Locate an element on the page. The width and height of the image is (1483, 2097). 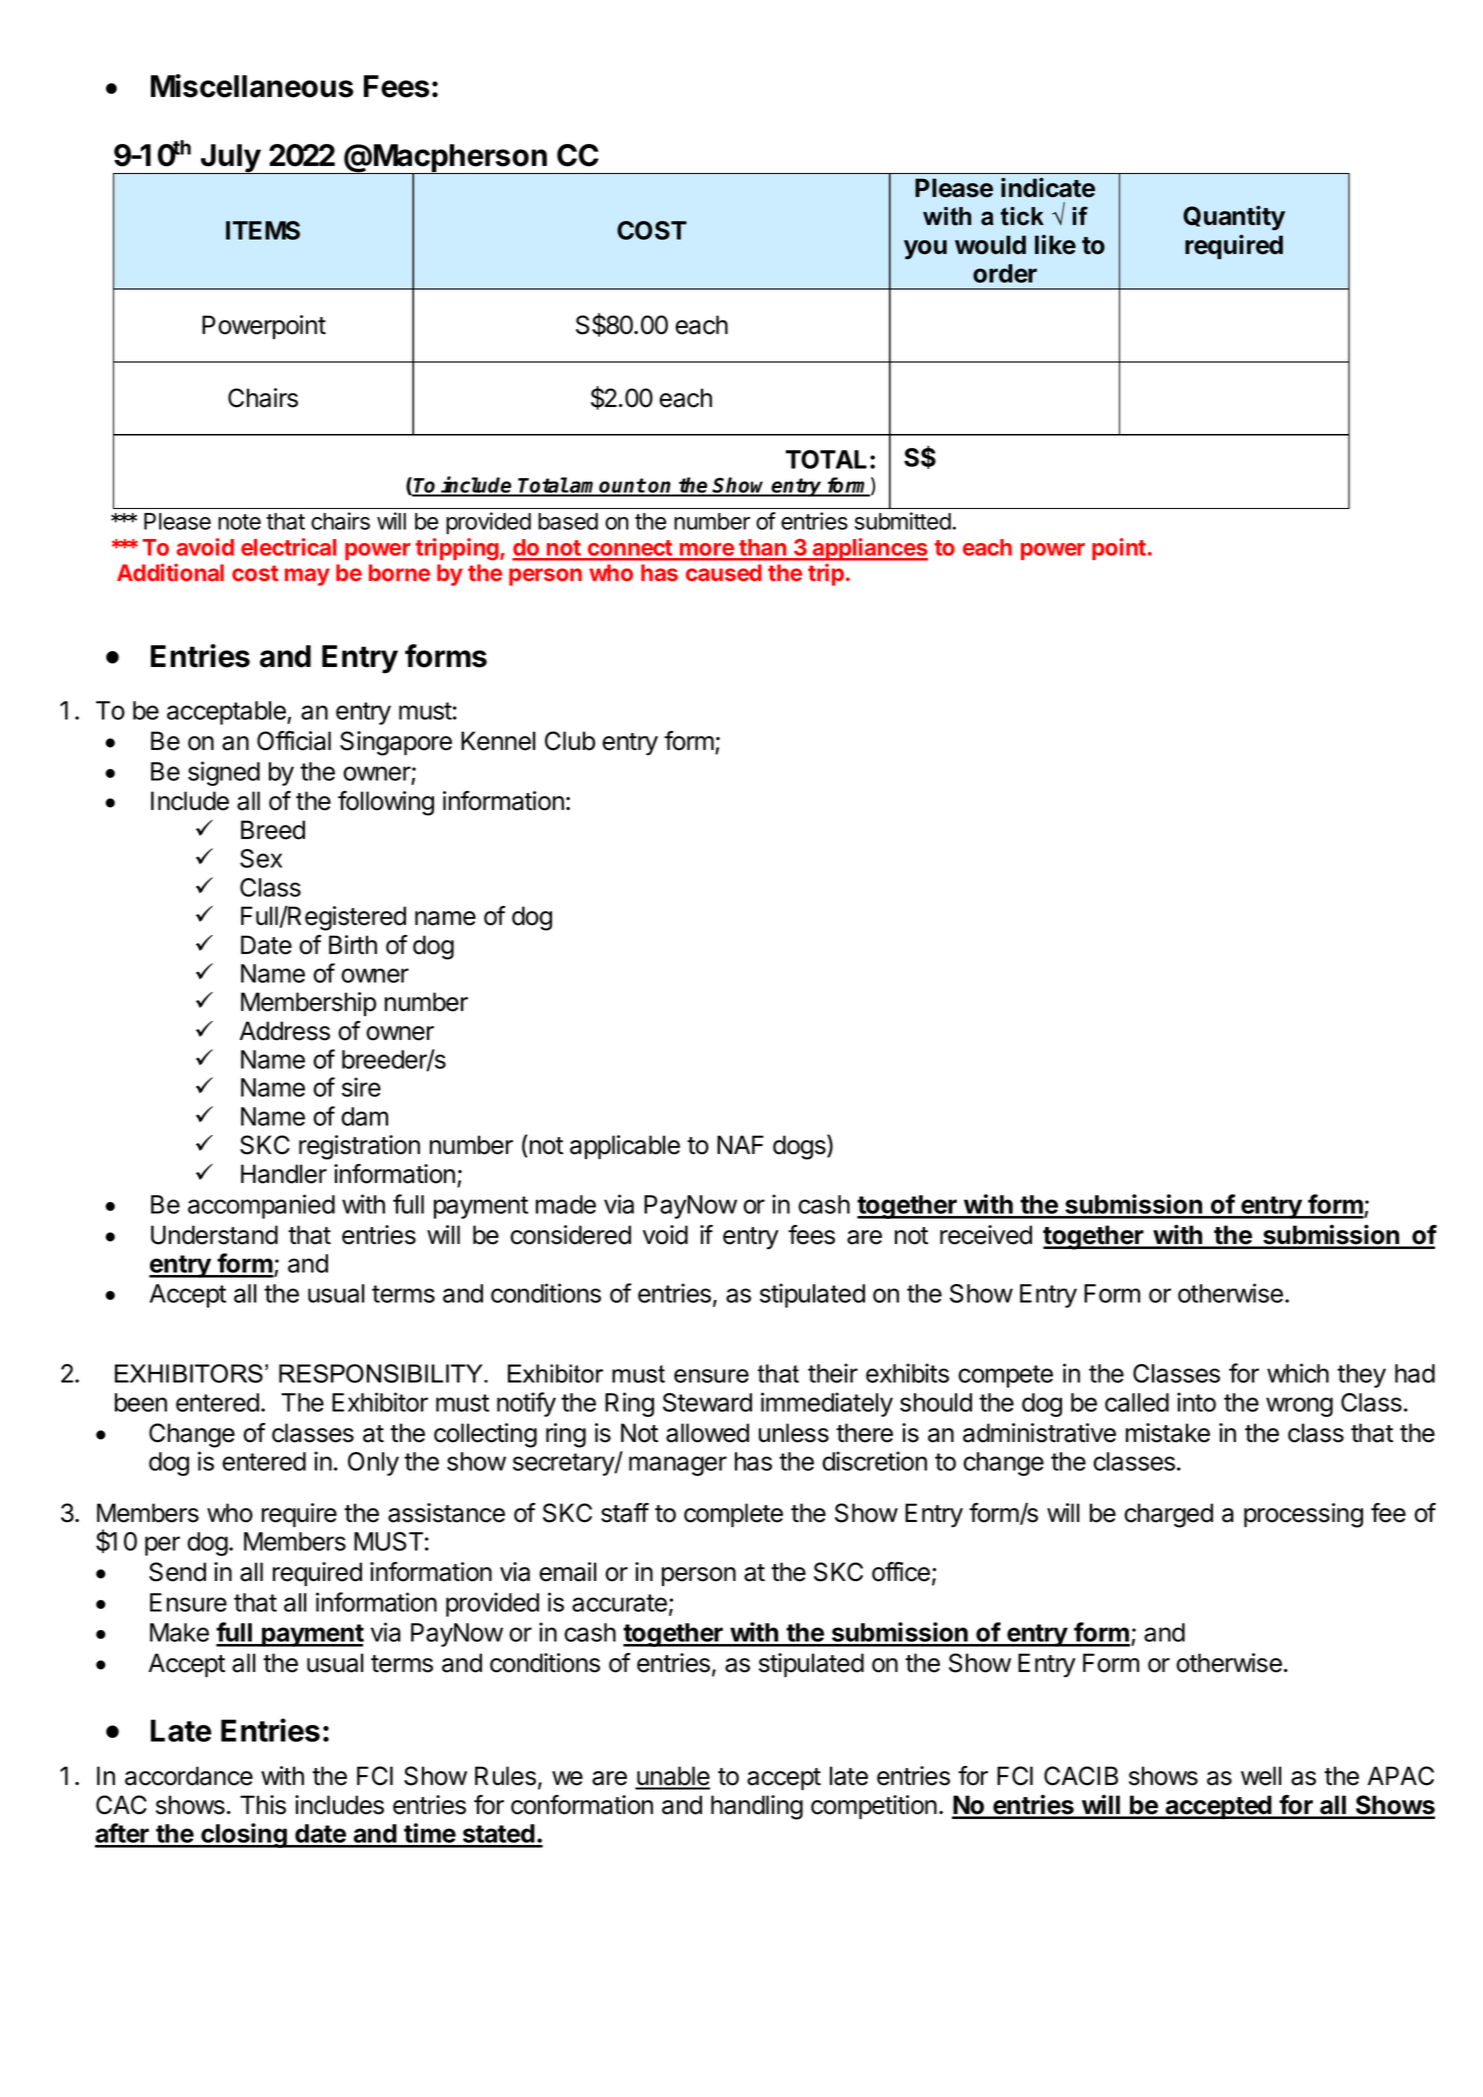
unless is located at coordinates (794, 1433).
